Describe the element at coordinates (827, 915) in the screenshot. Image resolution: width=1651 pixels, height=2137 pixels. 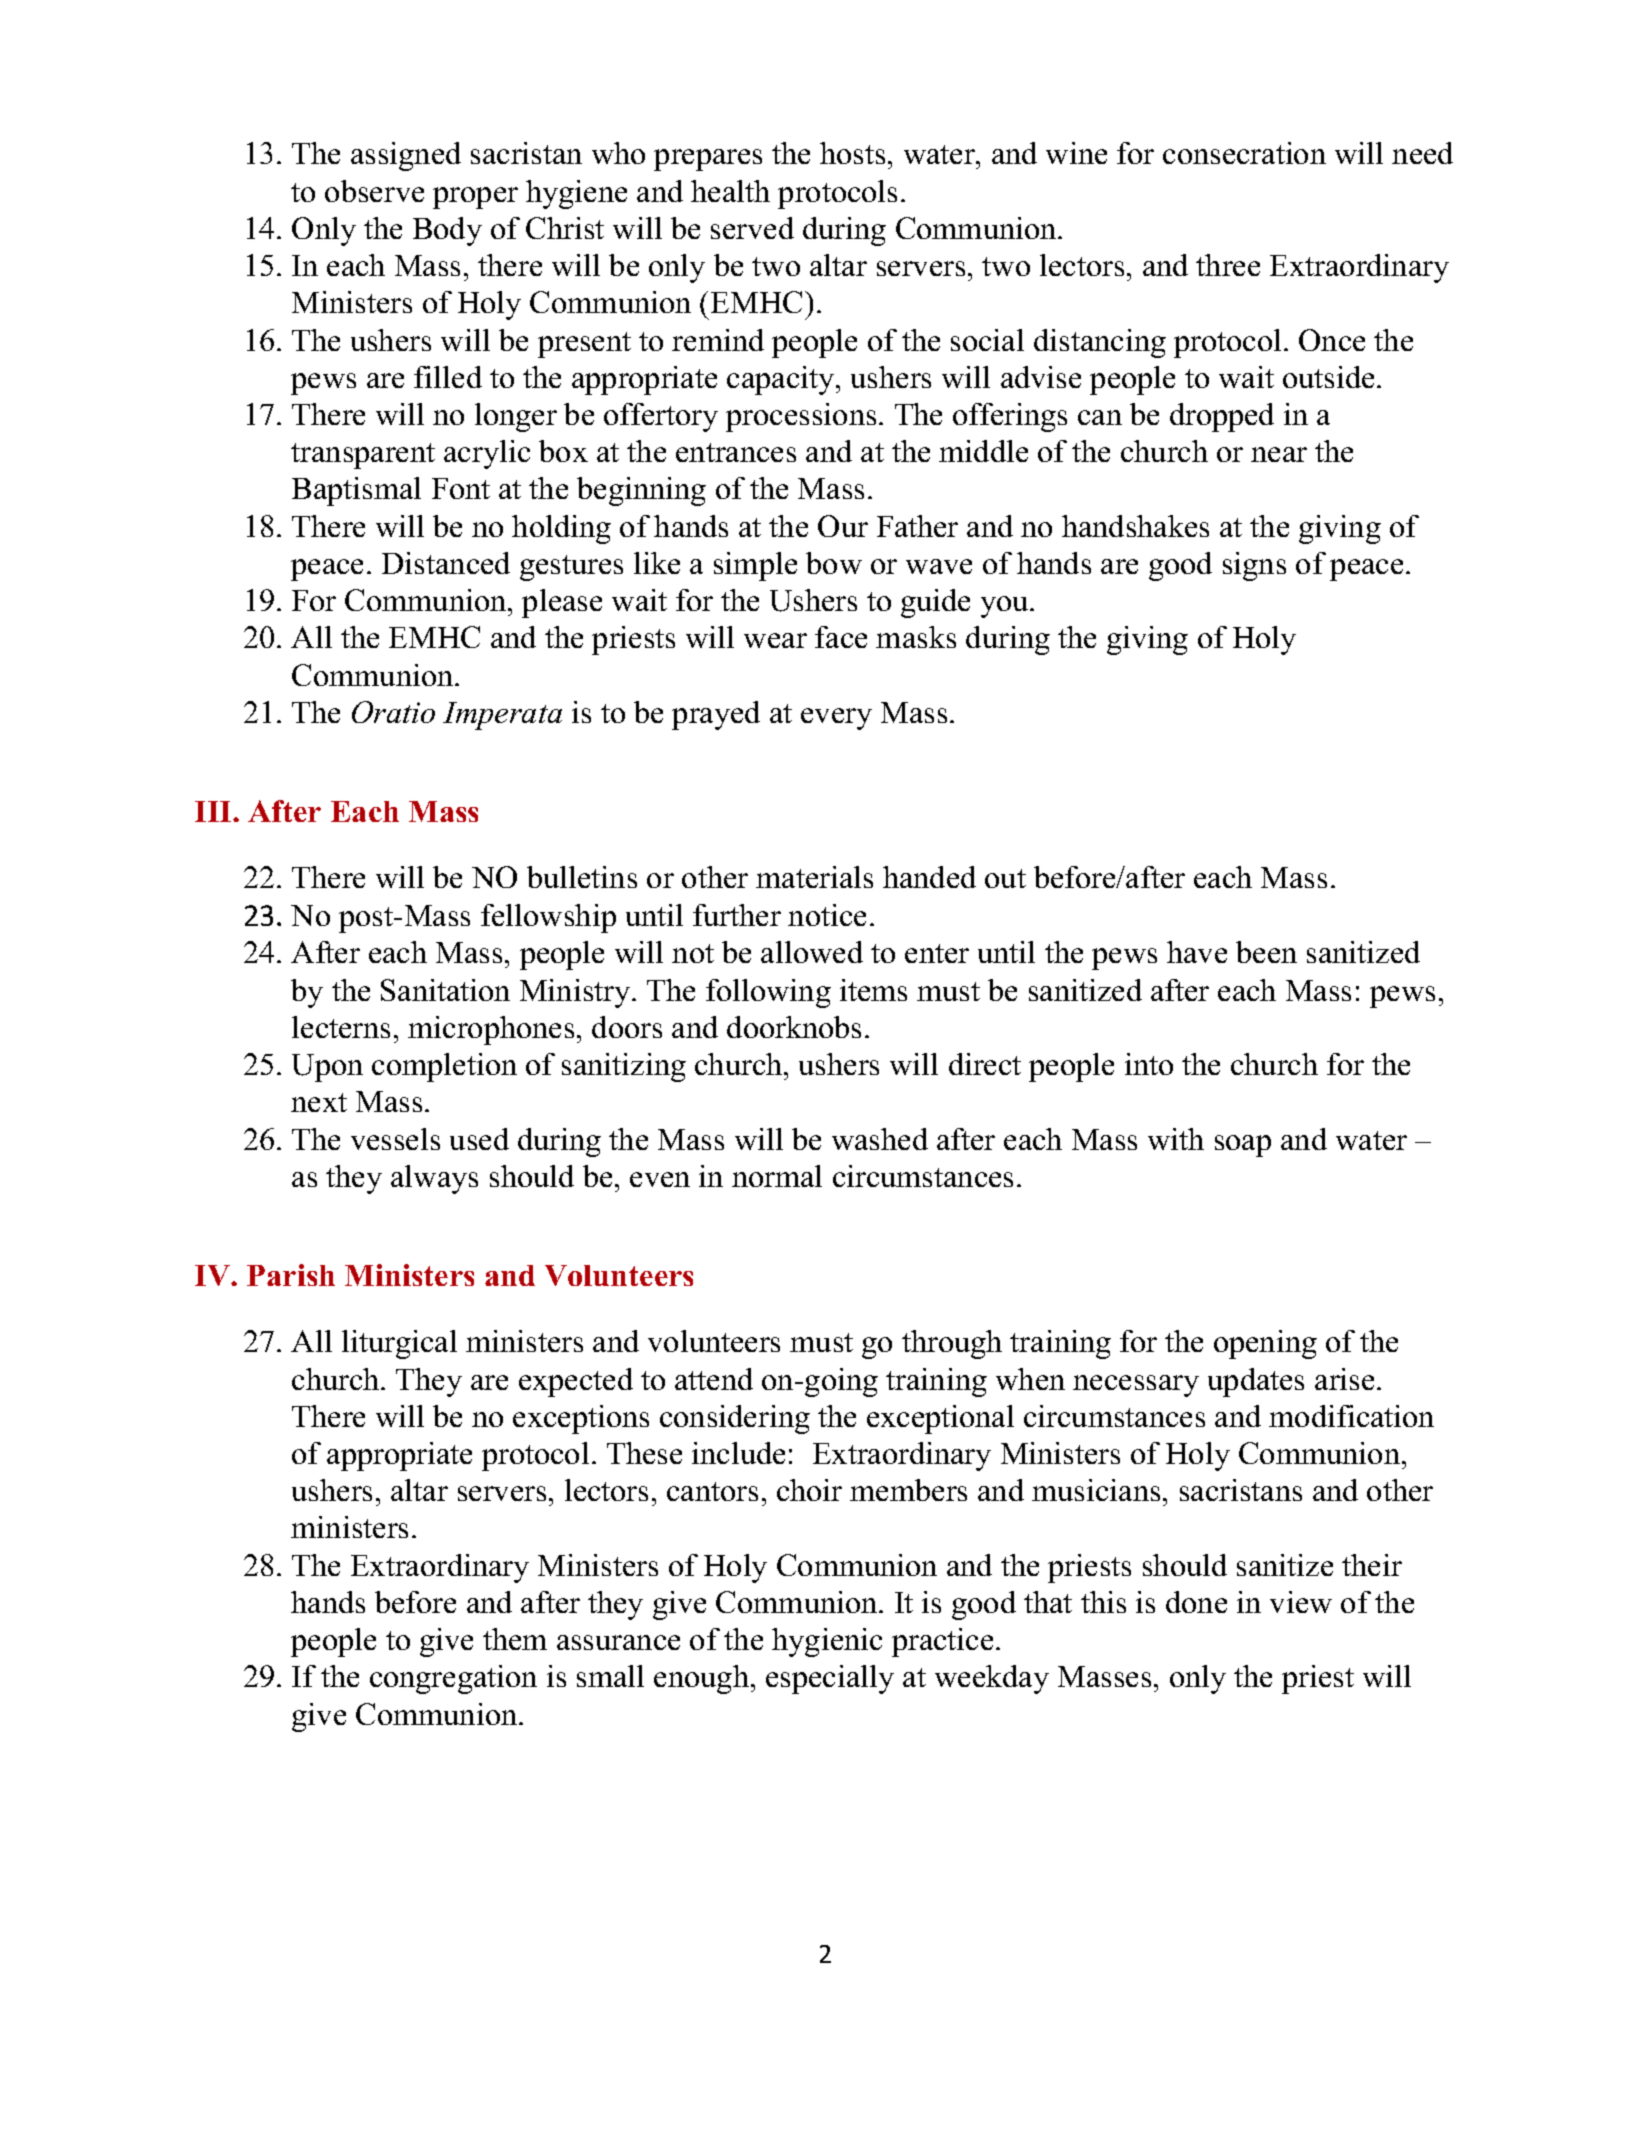
I see `notice` at that location.
